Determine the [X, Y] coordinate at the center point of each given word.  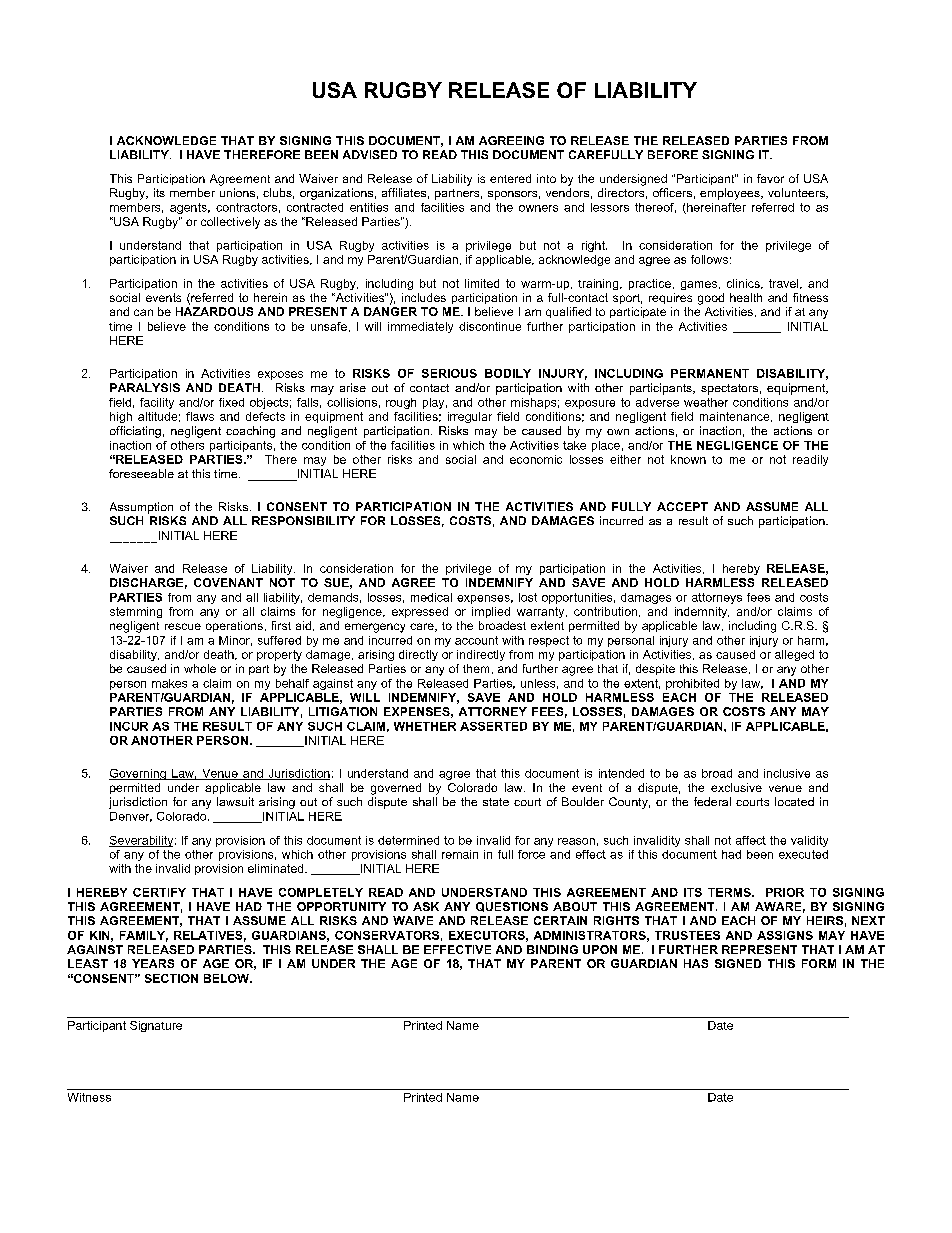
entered [510, 178]
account [476, 640]
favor [770, 178]
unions [237, 192]
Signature [156, 1026]
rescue [183, 626]
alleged [794, 655]
